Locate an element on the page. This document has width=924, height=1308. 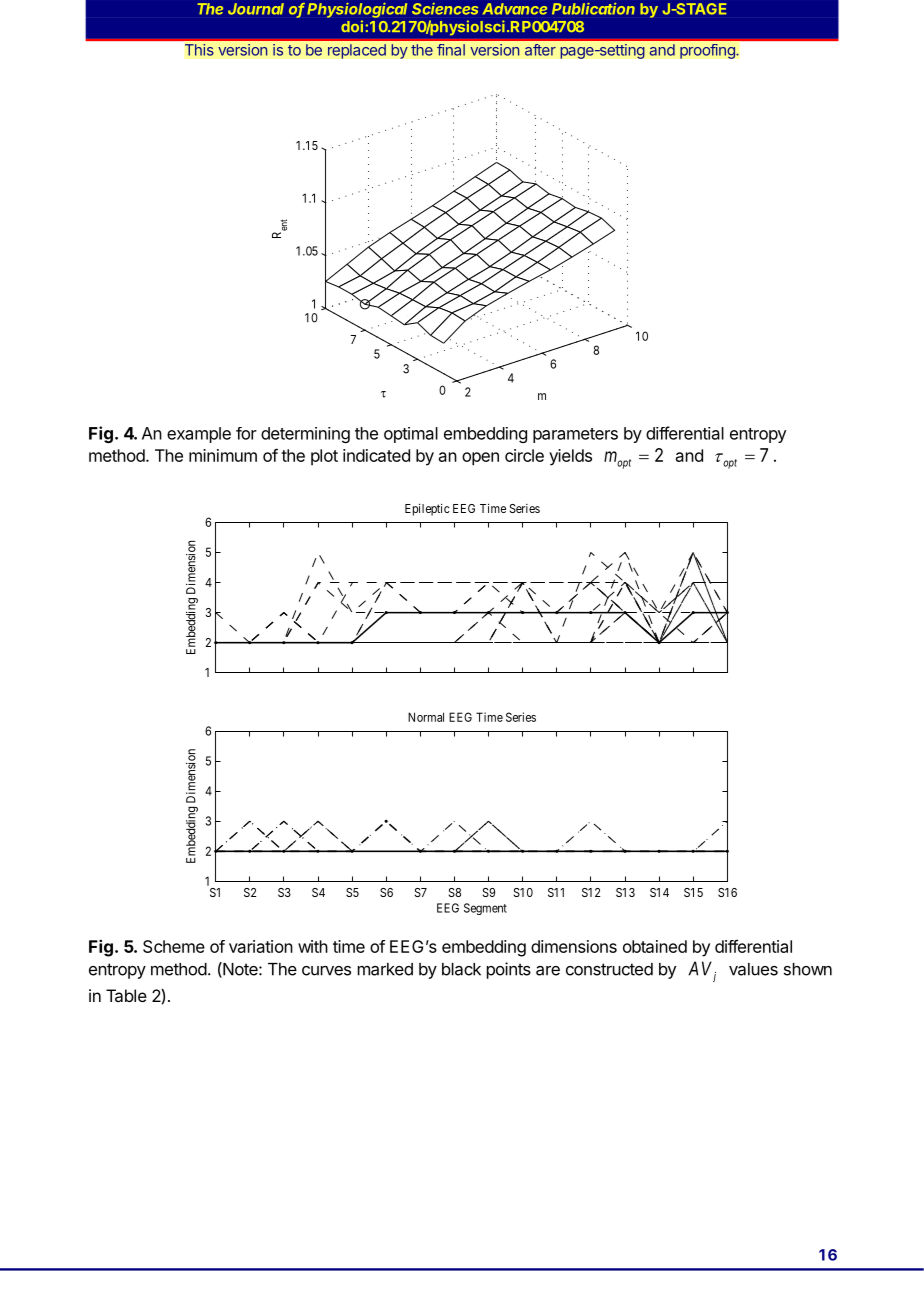
optimal is located at coordinates (411, 435).
